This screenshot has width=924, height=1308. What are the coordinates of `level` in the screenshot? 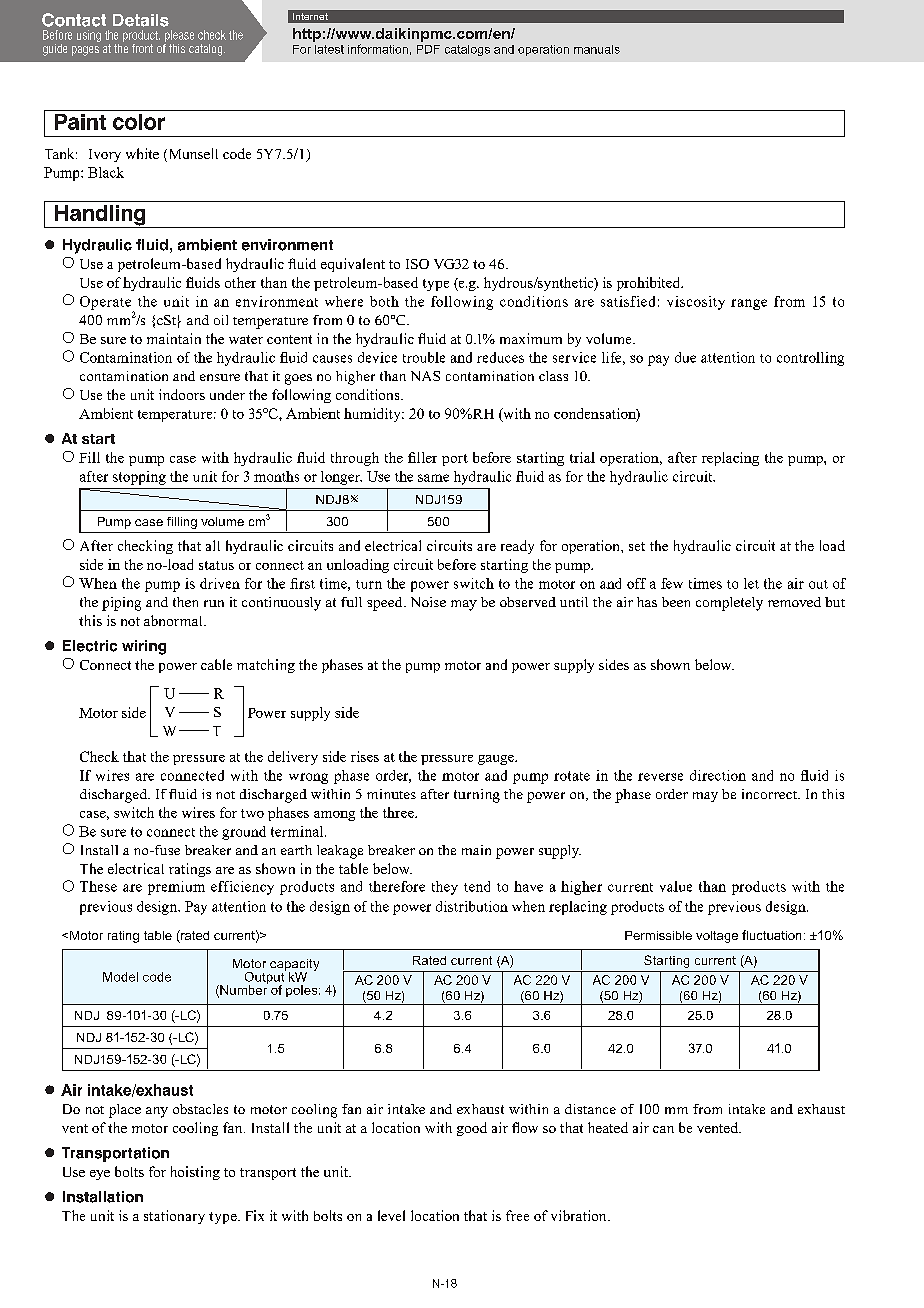 It's located at (391, 1215).
